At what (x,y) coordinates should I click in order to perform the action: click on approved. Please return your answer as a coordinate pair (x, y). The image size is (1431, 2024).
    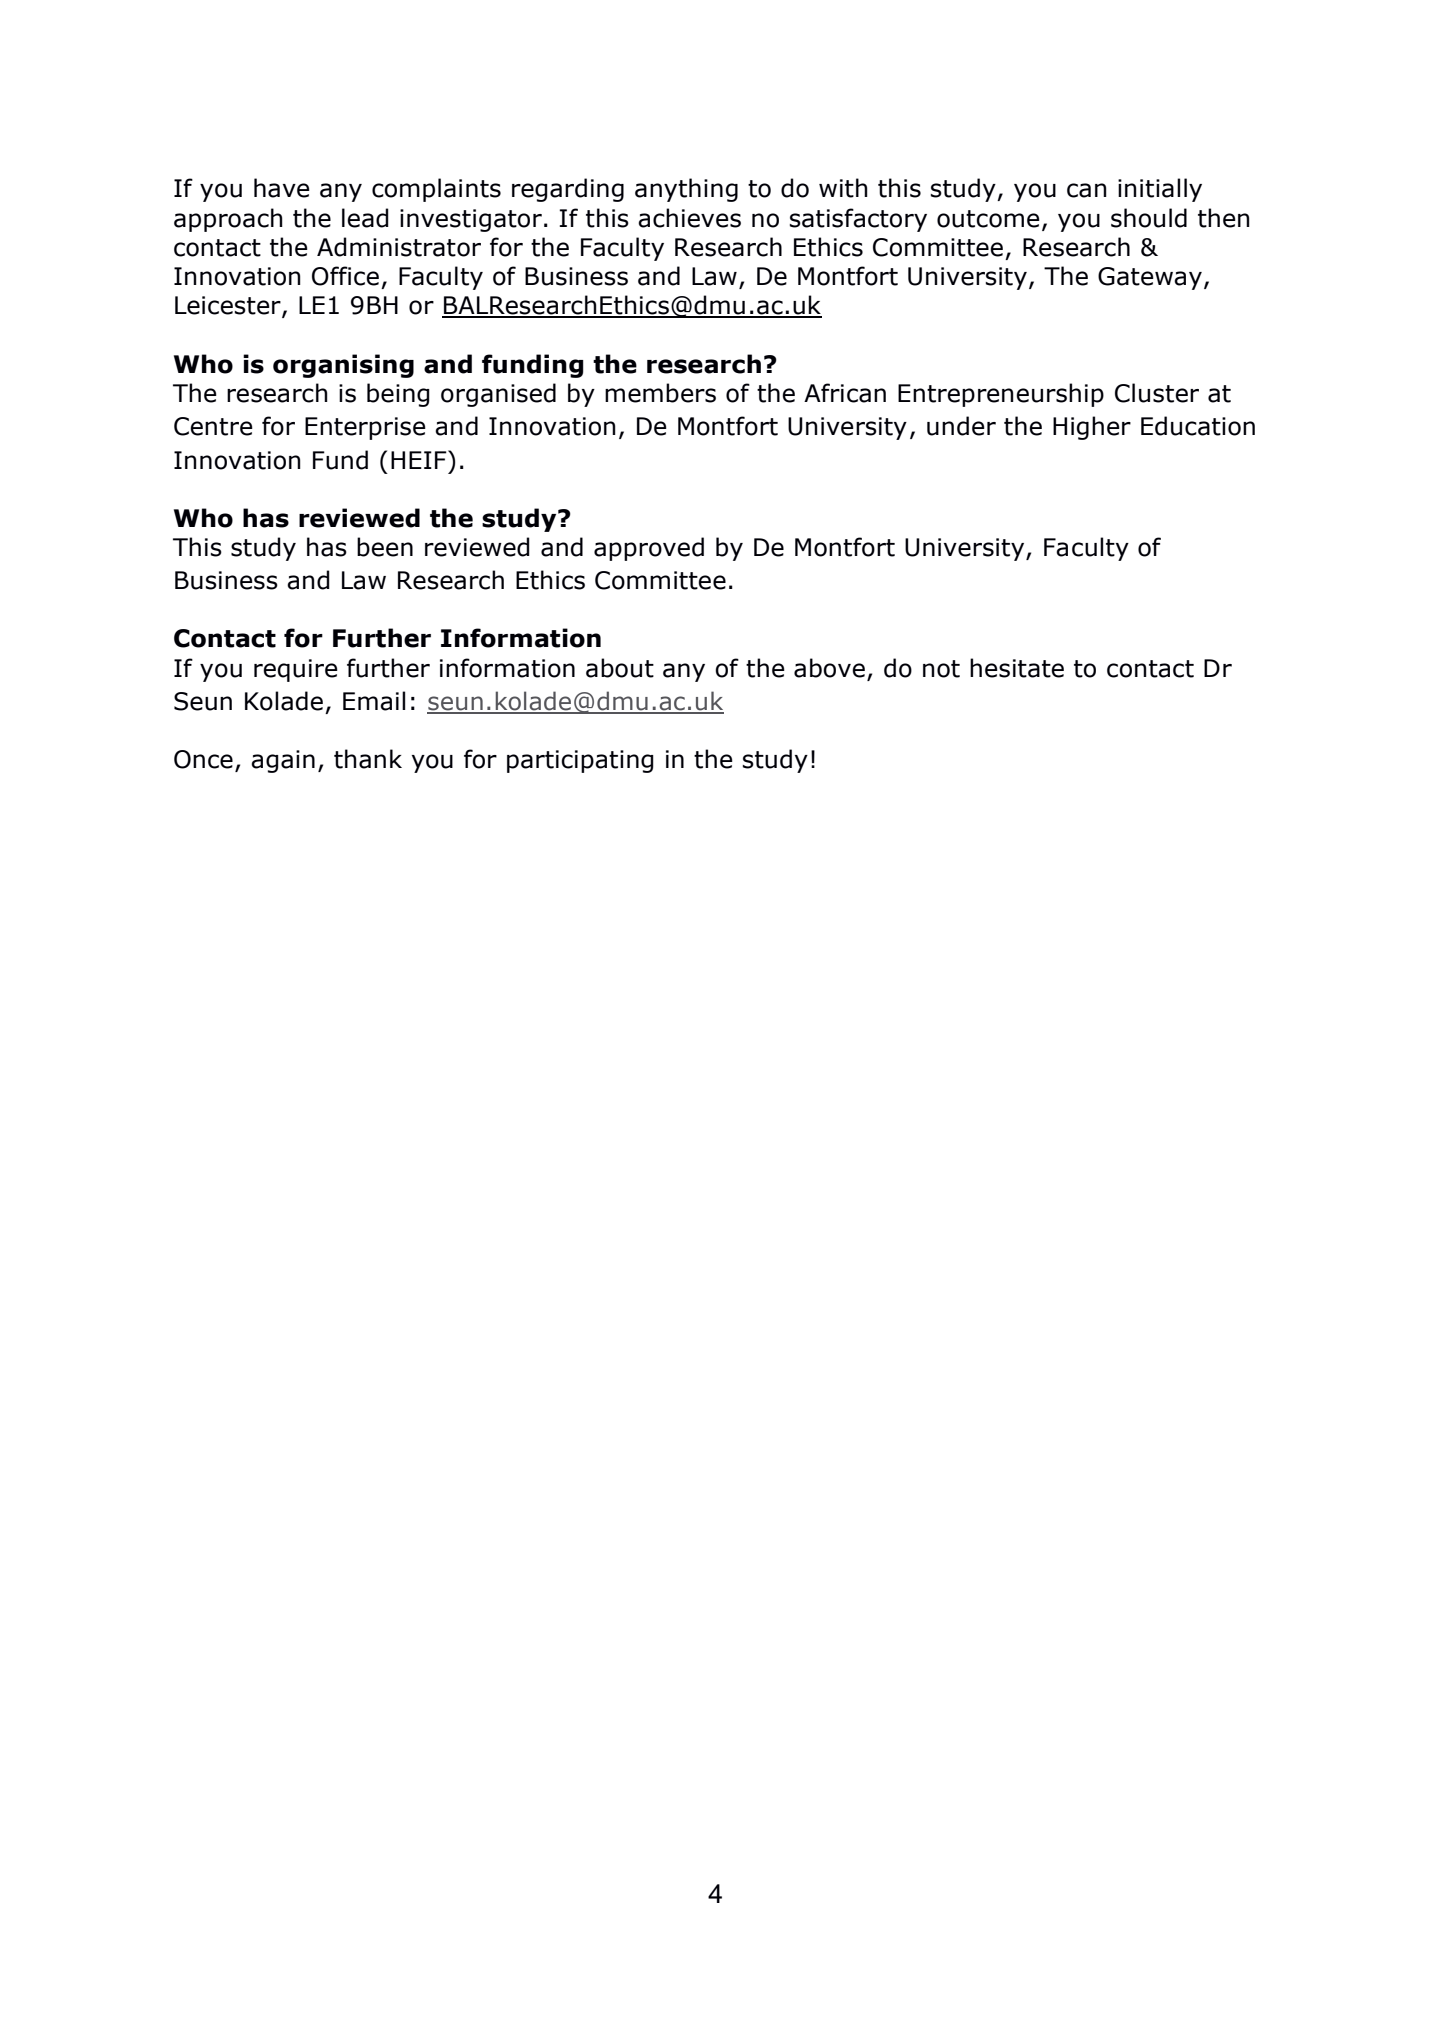
    Looking at the image, I should click on (649, 549).
